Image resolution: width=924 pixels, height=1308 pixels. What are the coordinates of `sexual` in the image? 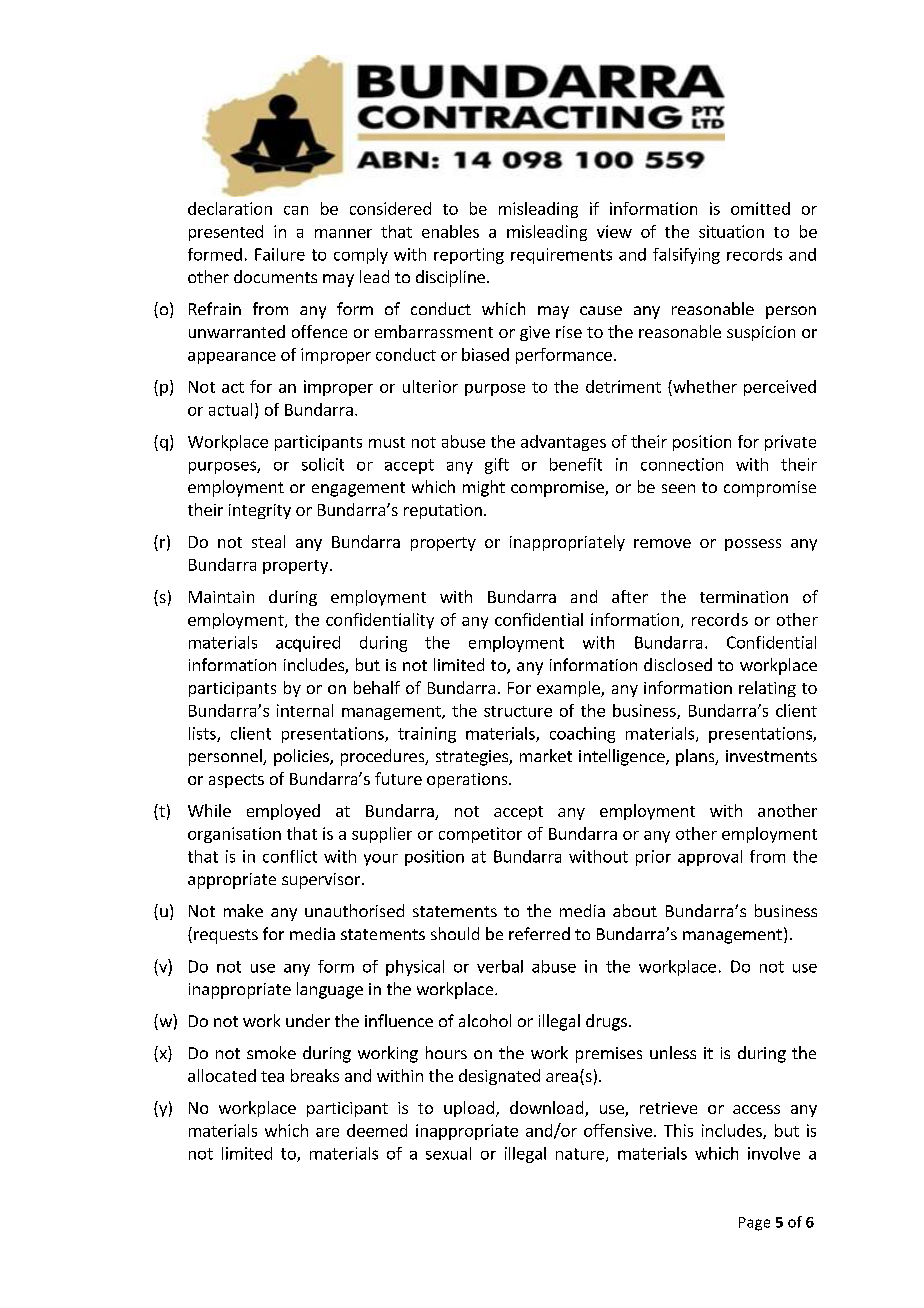 It's located at (448, 1153).
